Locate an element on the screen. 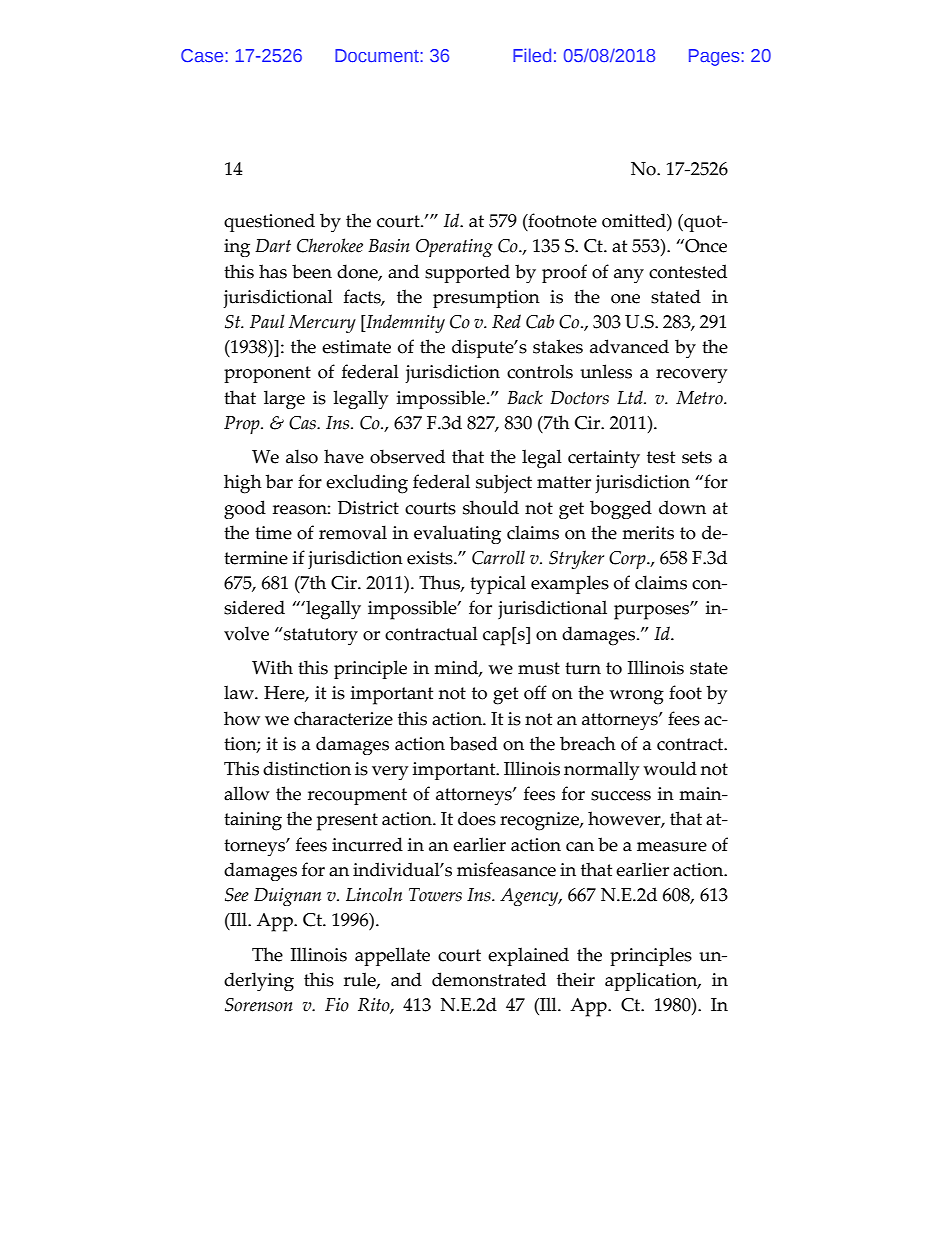 The height and width of the screenshot is (1233, 952). time is located at coordinates (273, 533).
